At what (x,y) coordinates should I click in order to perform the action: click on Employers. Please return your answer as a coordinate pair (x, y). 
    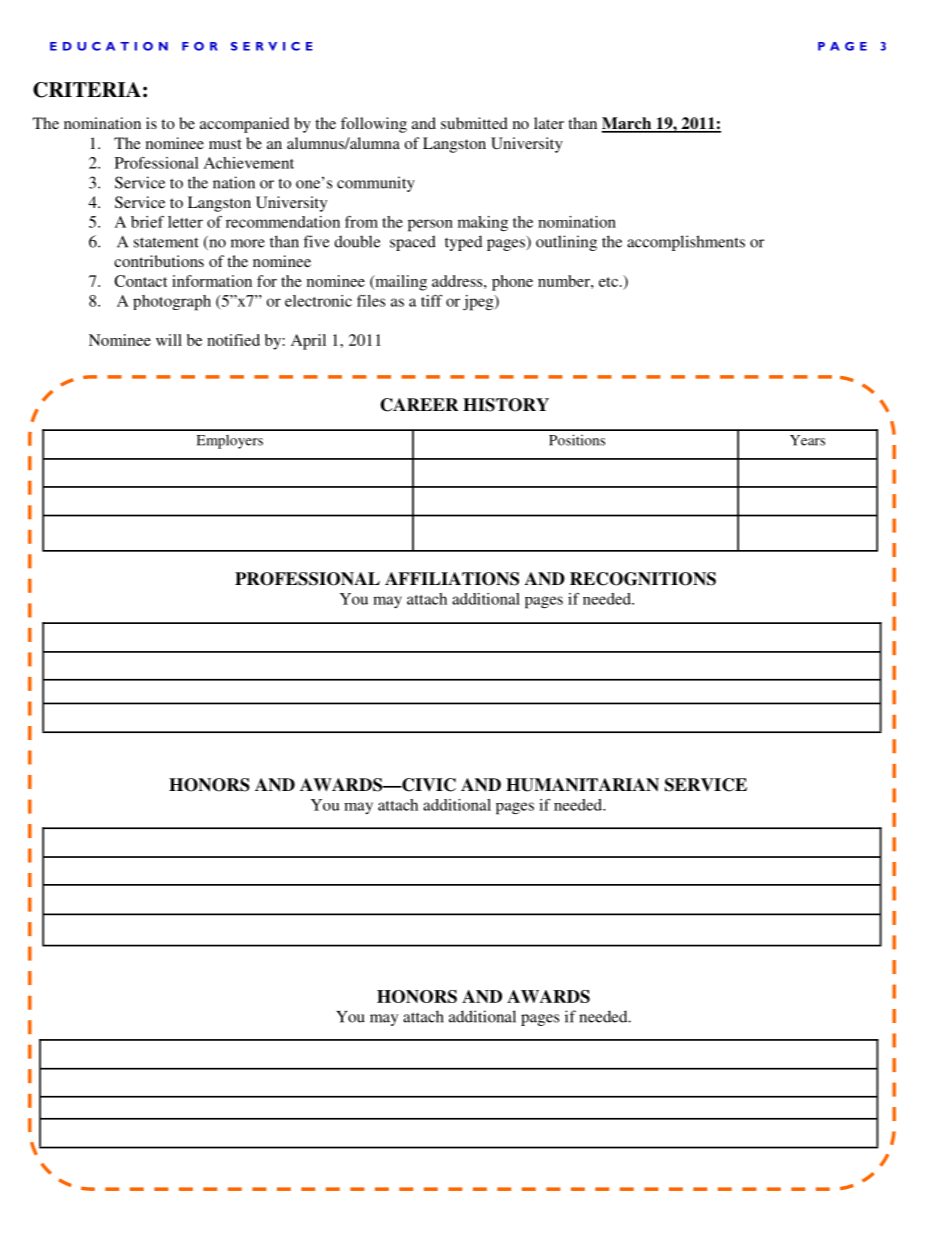
    Looking at the image, I should click on (230, 442).
